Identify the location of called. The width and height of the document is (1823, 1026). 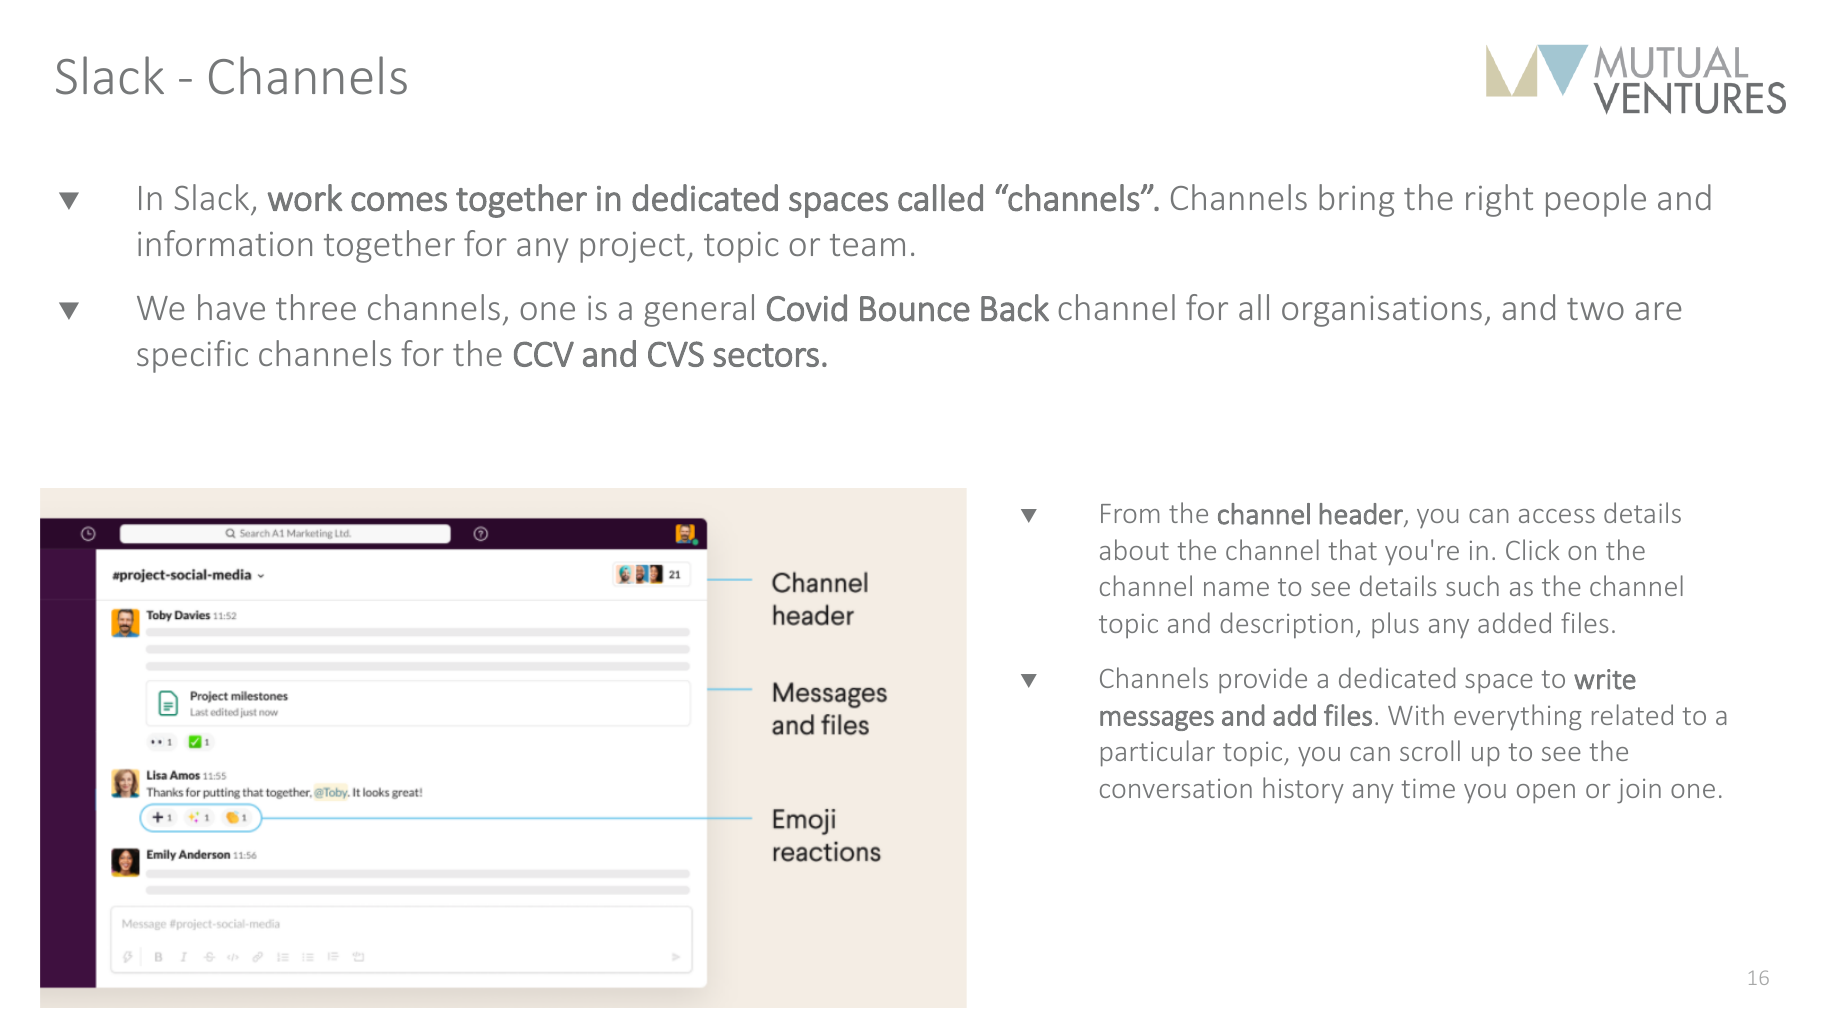
(940, 198).
